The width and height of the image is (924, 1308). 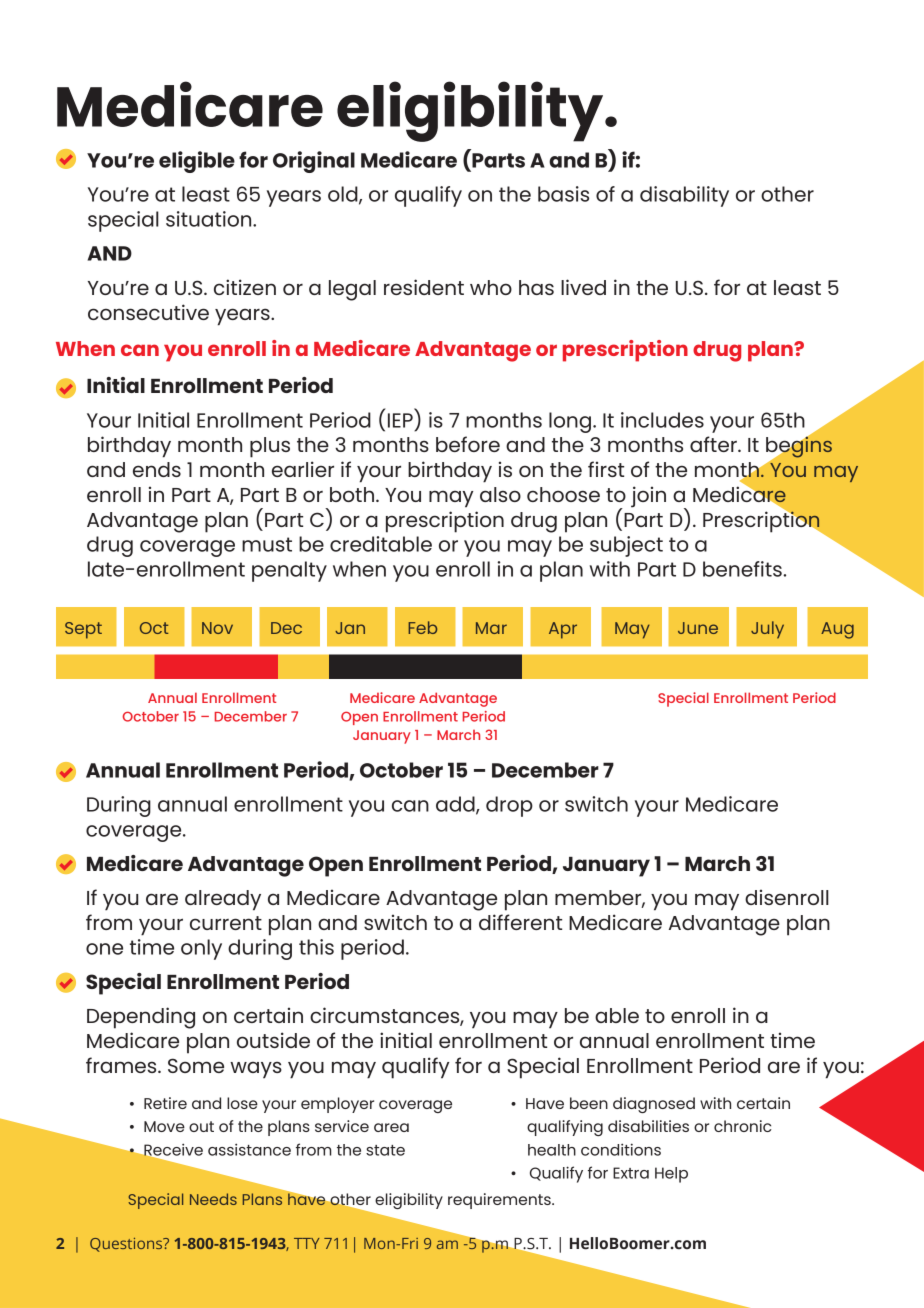 What do you see at coordinates (201, 949) in the image?
I see `only` at bounding box center [201, 949].
